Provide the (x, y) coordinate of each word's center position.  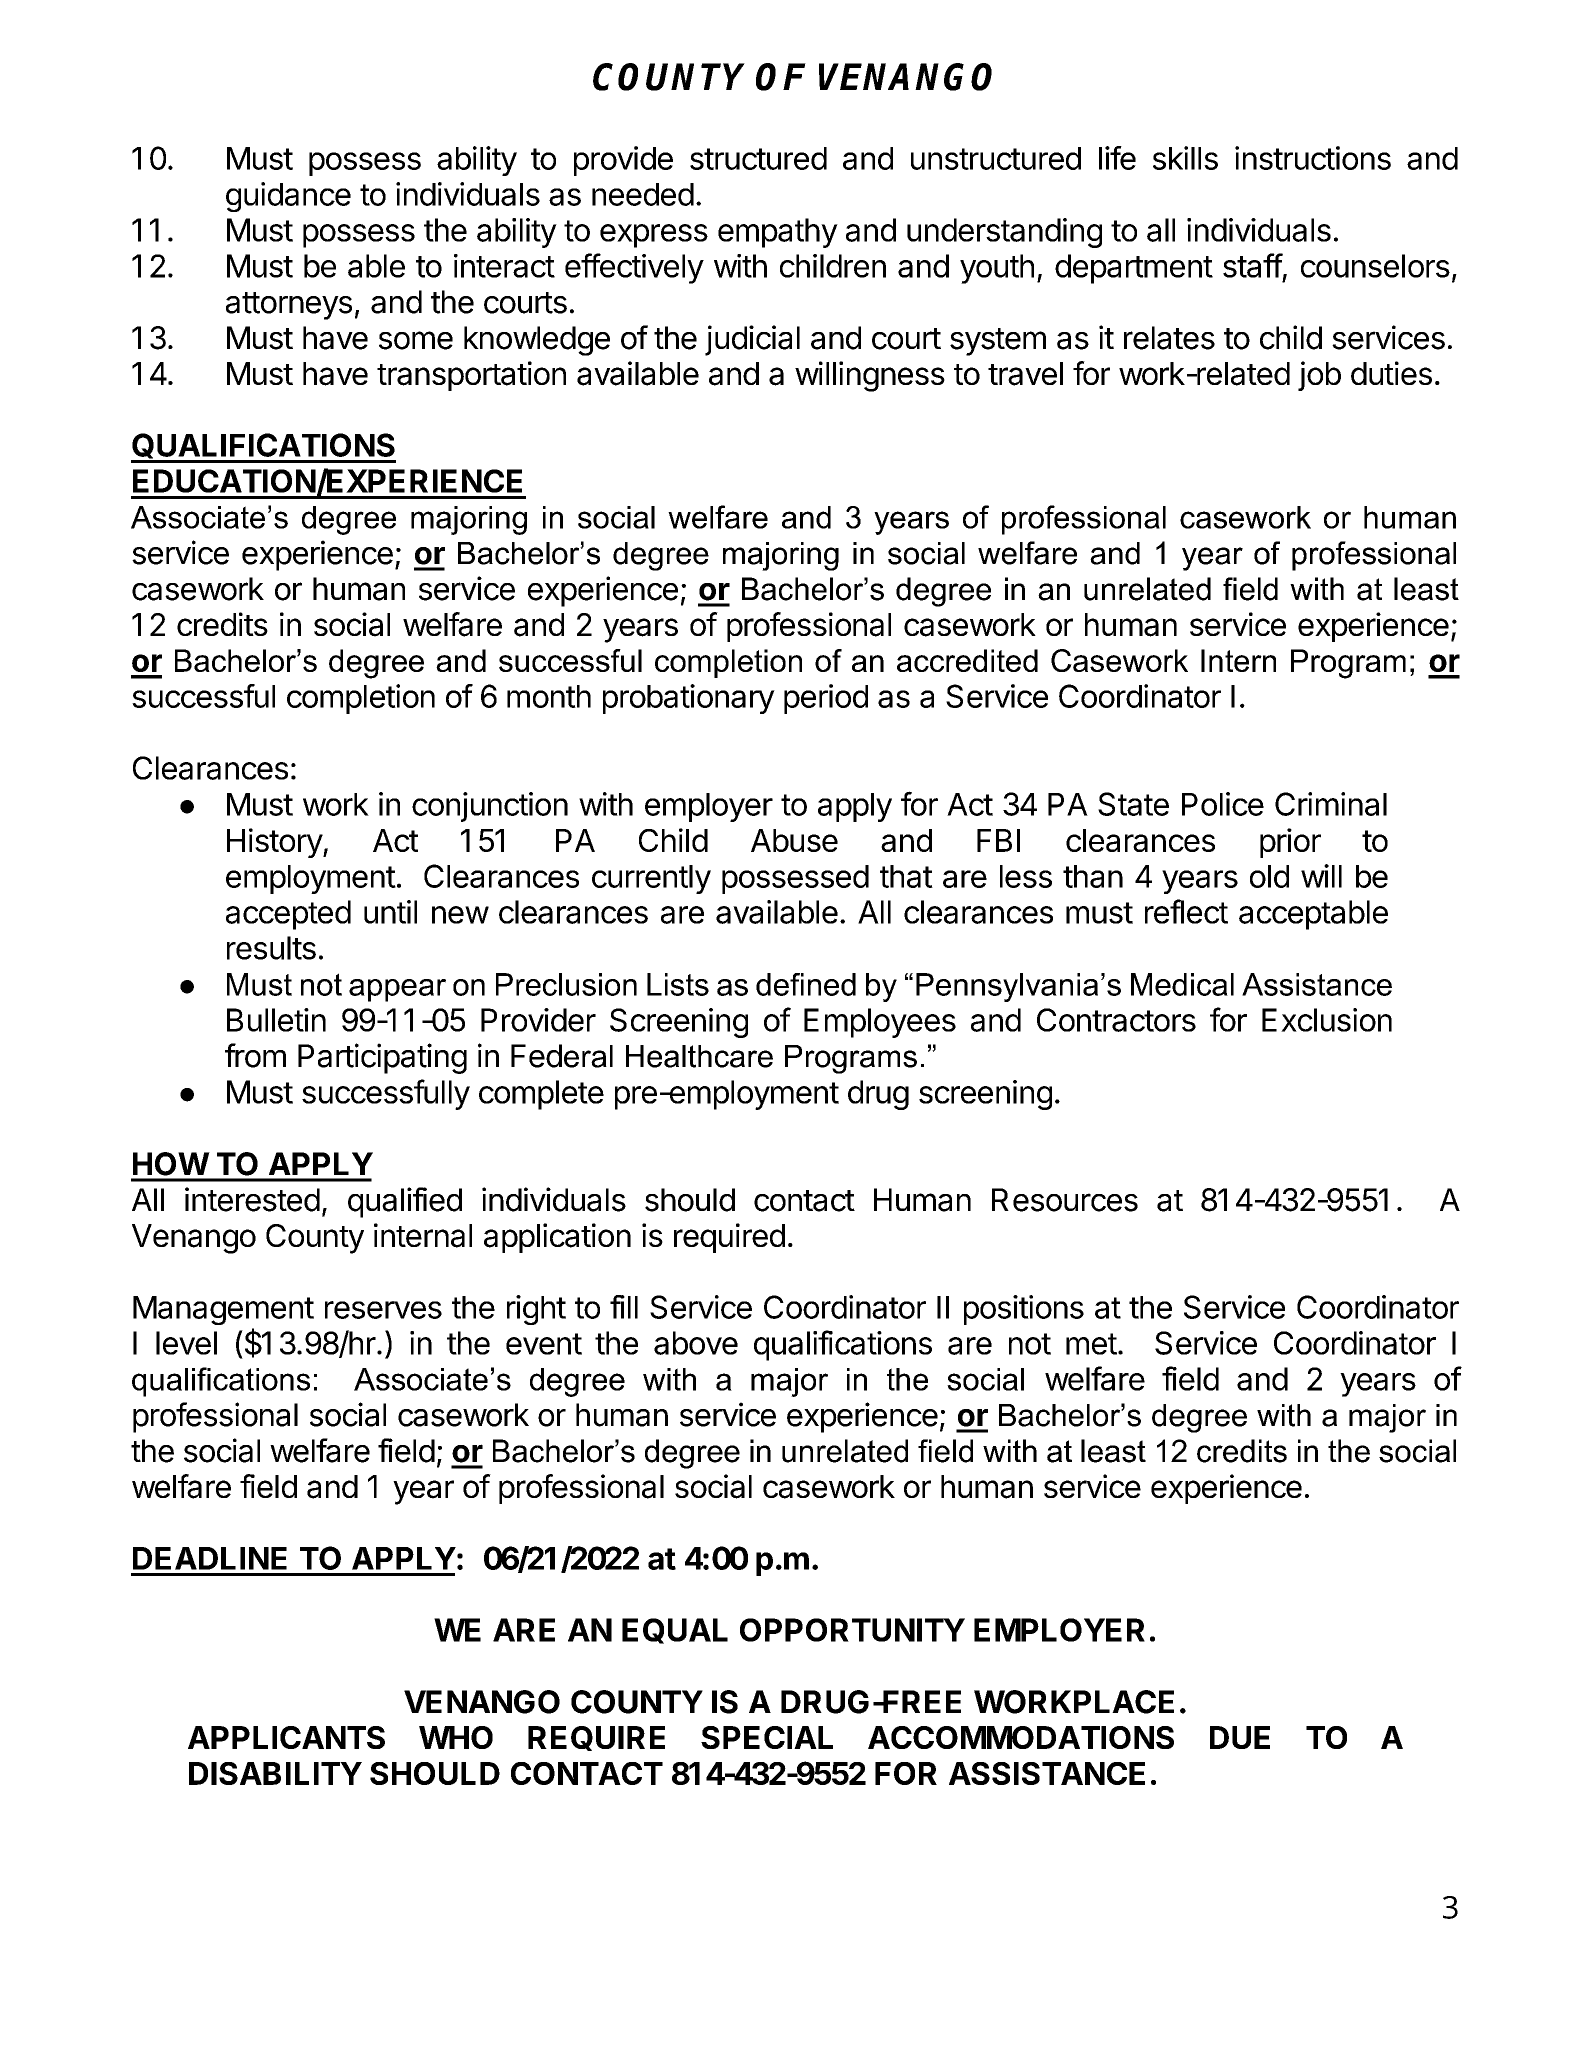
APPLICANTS (286, 1737)
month (549, 696)
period (826, 699)
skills (1185, 158)
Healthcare (699, 1056)
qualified (405, 1202)
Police (1223, 804)
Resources (1065, 1200)
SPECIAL (767, 1737)
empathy (778, 233)
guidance (288, 197)
